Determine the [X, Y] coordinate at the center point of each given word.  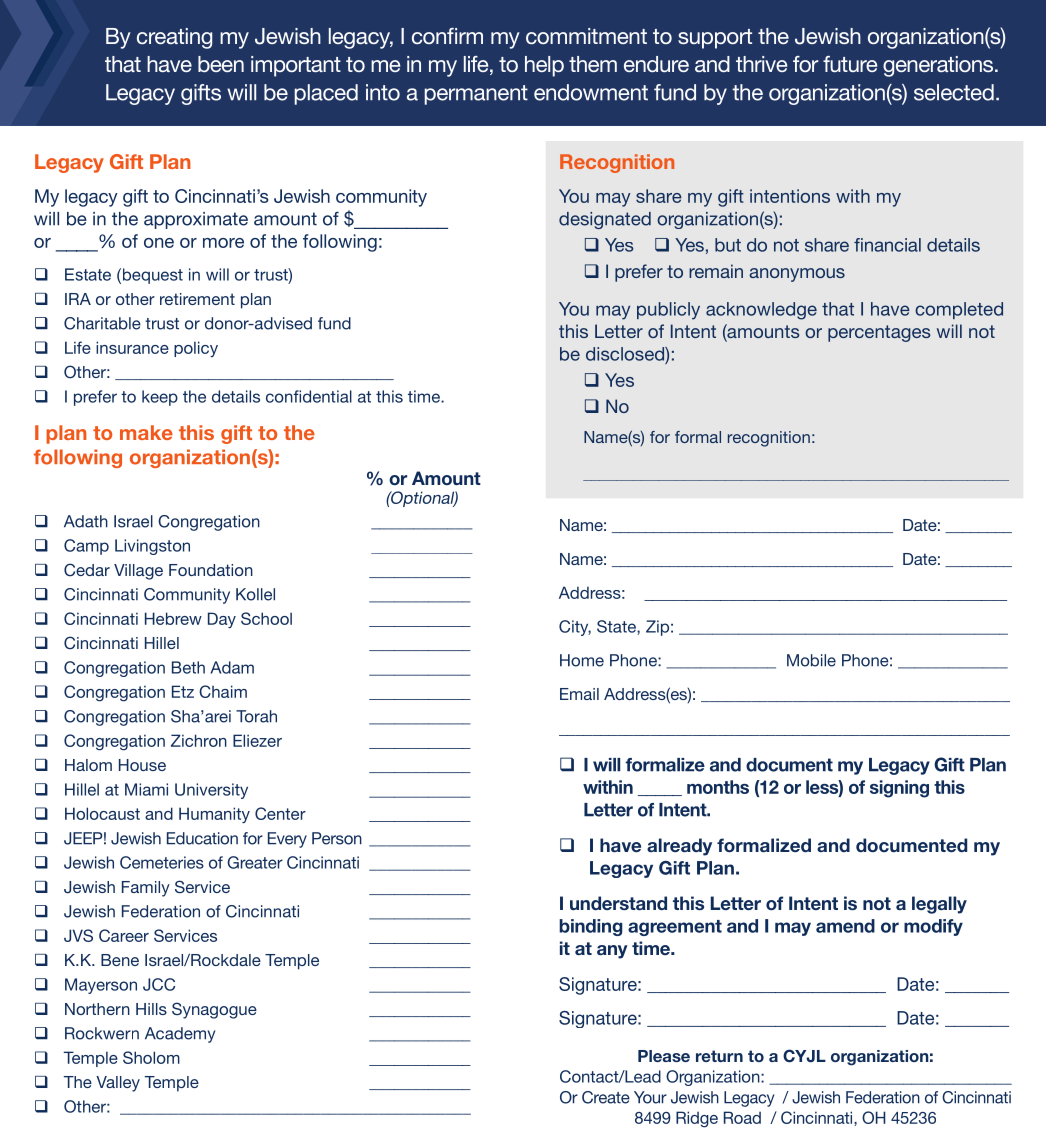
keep [160, 398]
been [221, 64]
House [142, 765]
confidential [309, 396]
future [850, 64]
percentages [879, 333]
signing [899, 789]
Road [742, 1117]
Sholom [151, 1057]
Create [606, 1097]
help [544, 66]
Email [579, 694]
